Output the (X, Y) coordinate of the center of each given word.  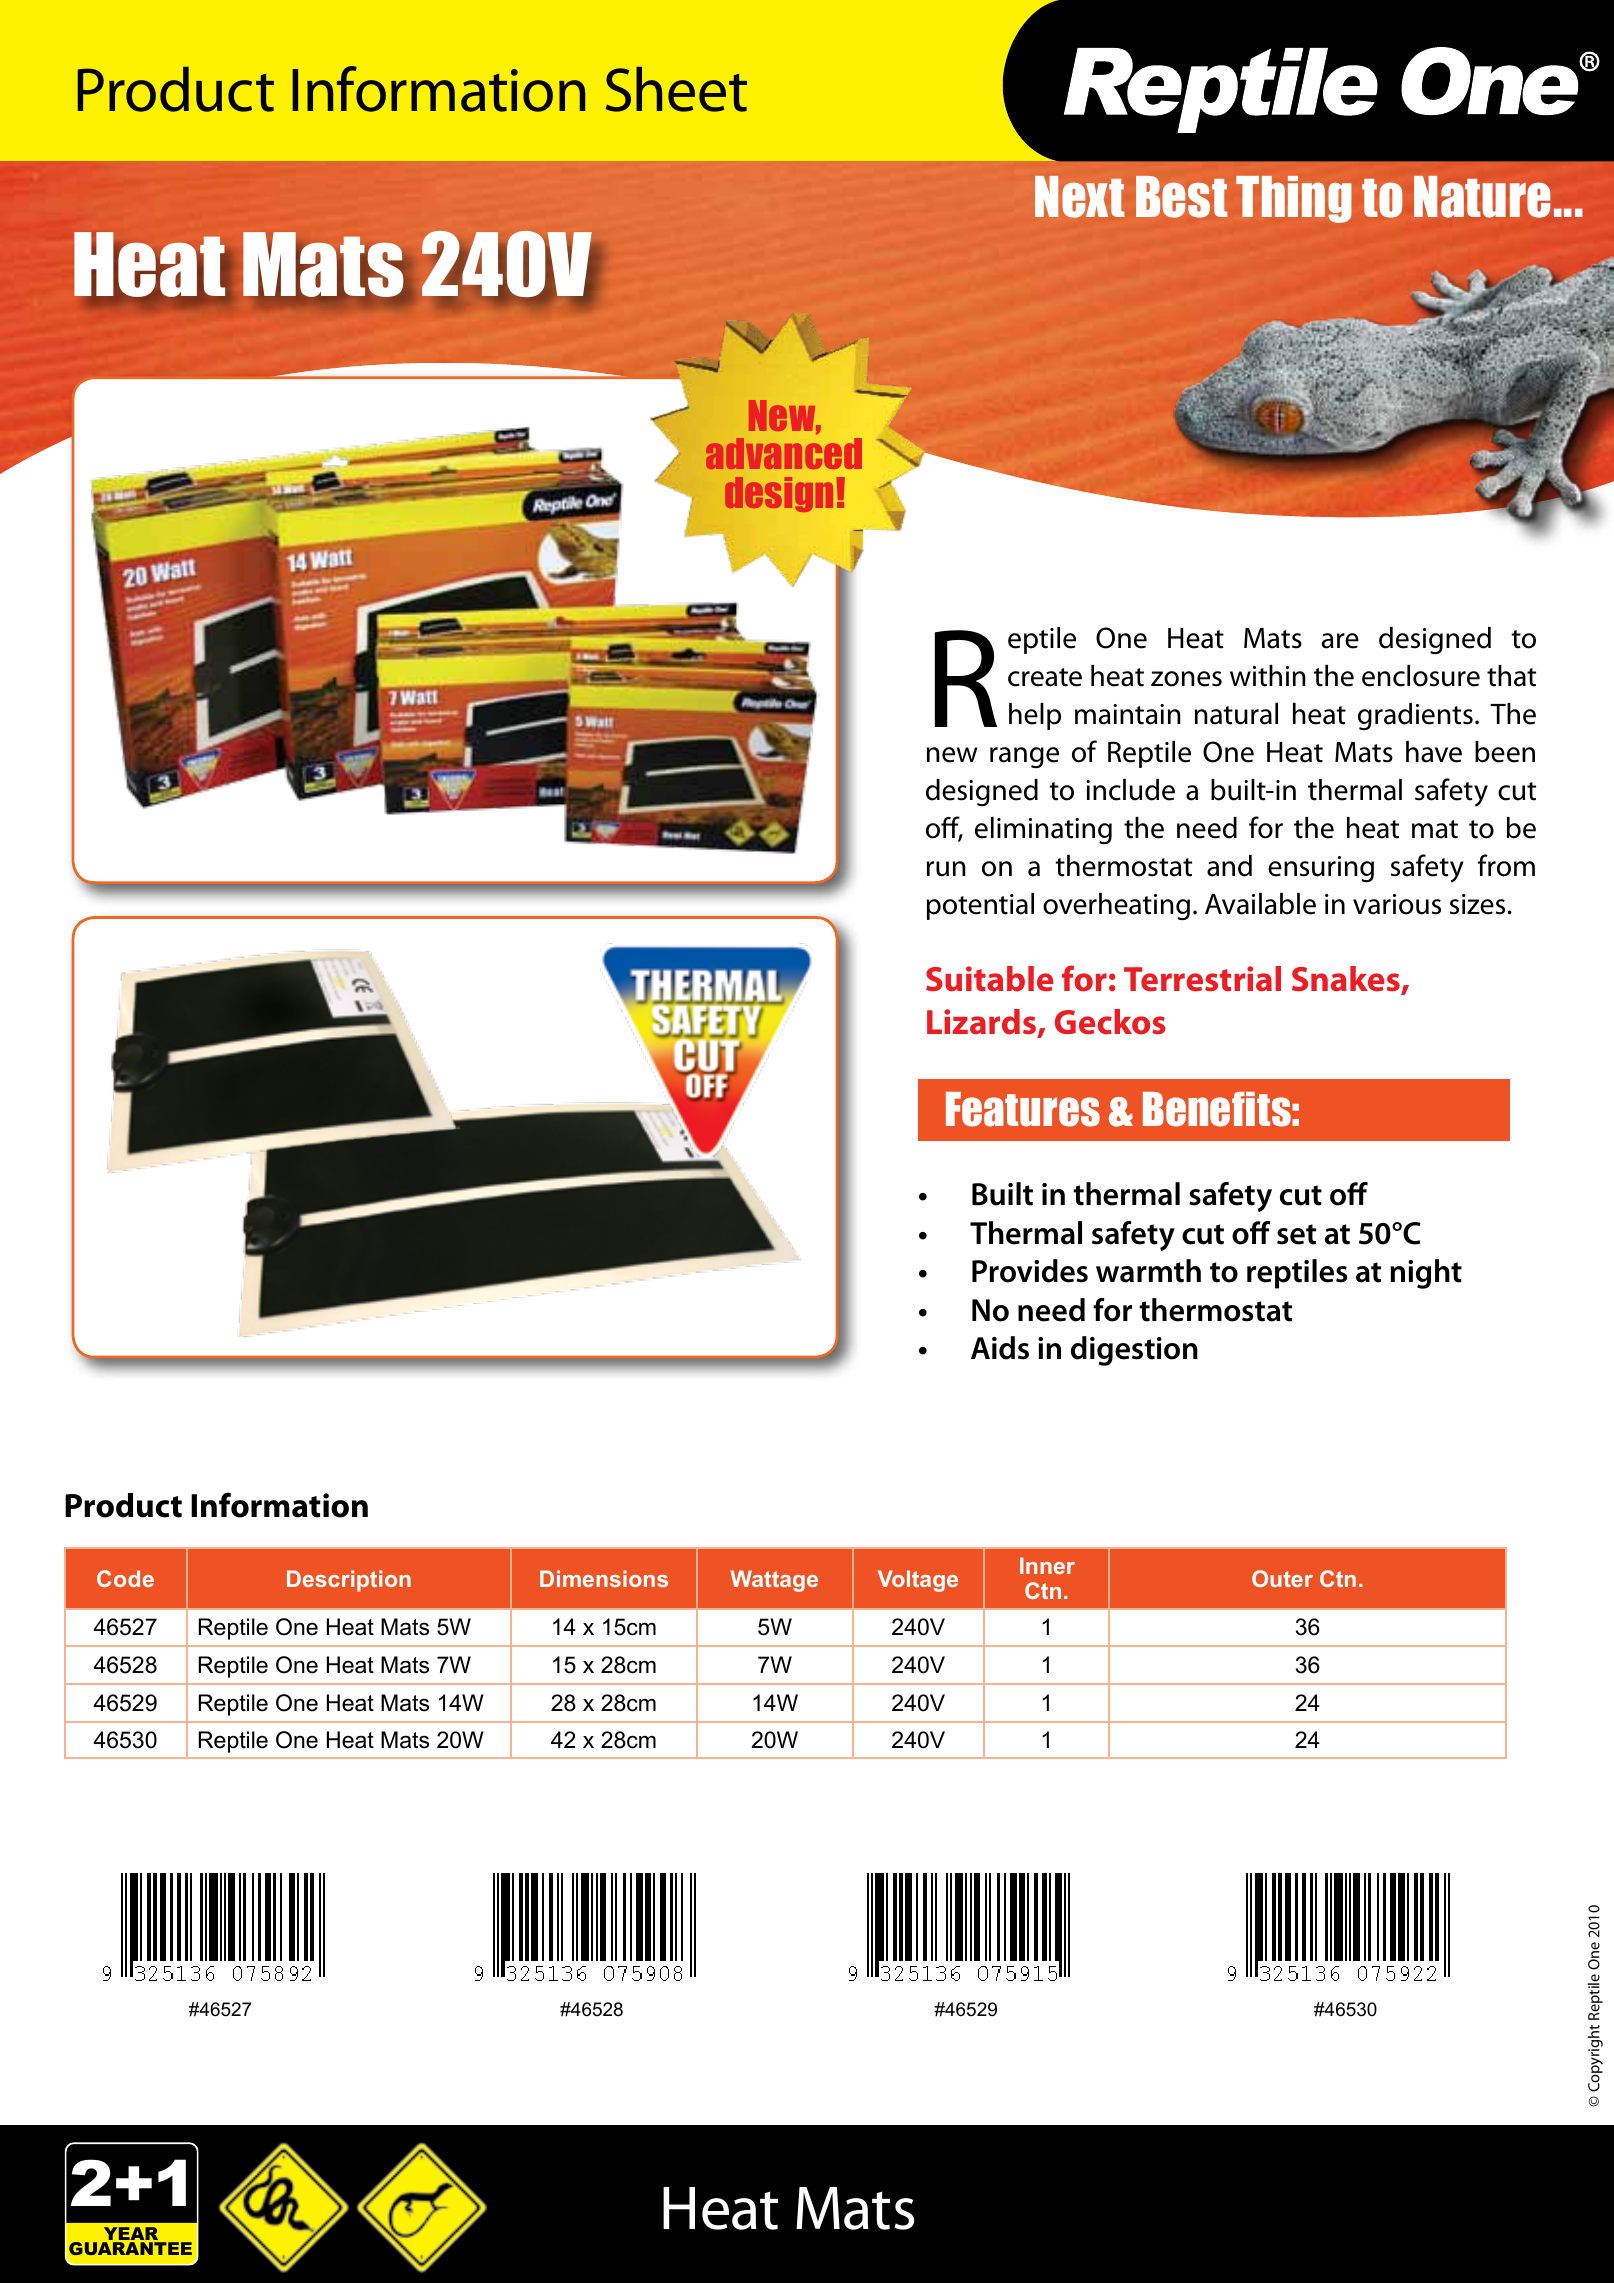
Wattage (774, 1581)
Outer (1282, 1578)
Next (1079, 197)
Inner (1047, 1565)
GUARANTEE (130, 2248)
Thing (1294, 199)
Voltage (918, 1581)
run (946, 869)
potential (980, 906)
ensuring (1321, 869)
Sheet (676, 89)
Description (349, 1581)
